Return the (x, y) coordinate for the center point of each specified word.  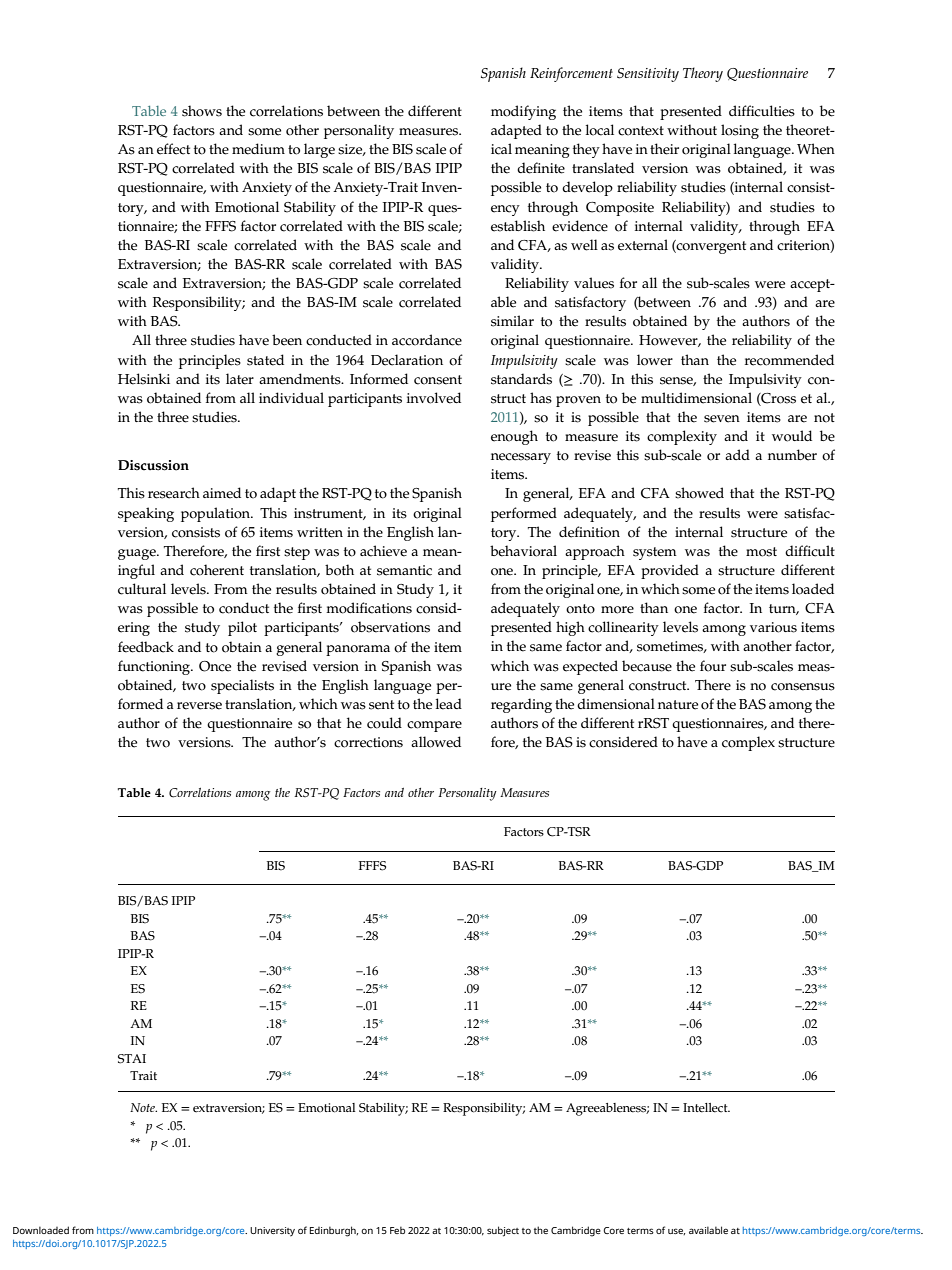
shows (202, 111)
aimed (222, 493)
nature (678, 705)
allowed (436, 742)
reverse (199, 706)
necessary (521, 458)
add (737, 454)
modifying (523, 112)
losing (740, 131)
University (272, 1232)
